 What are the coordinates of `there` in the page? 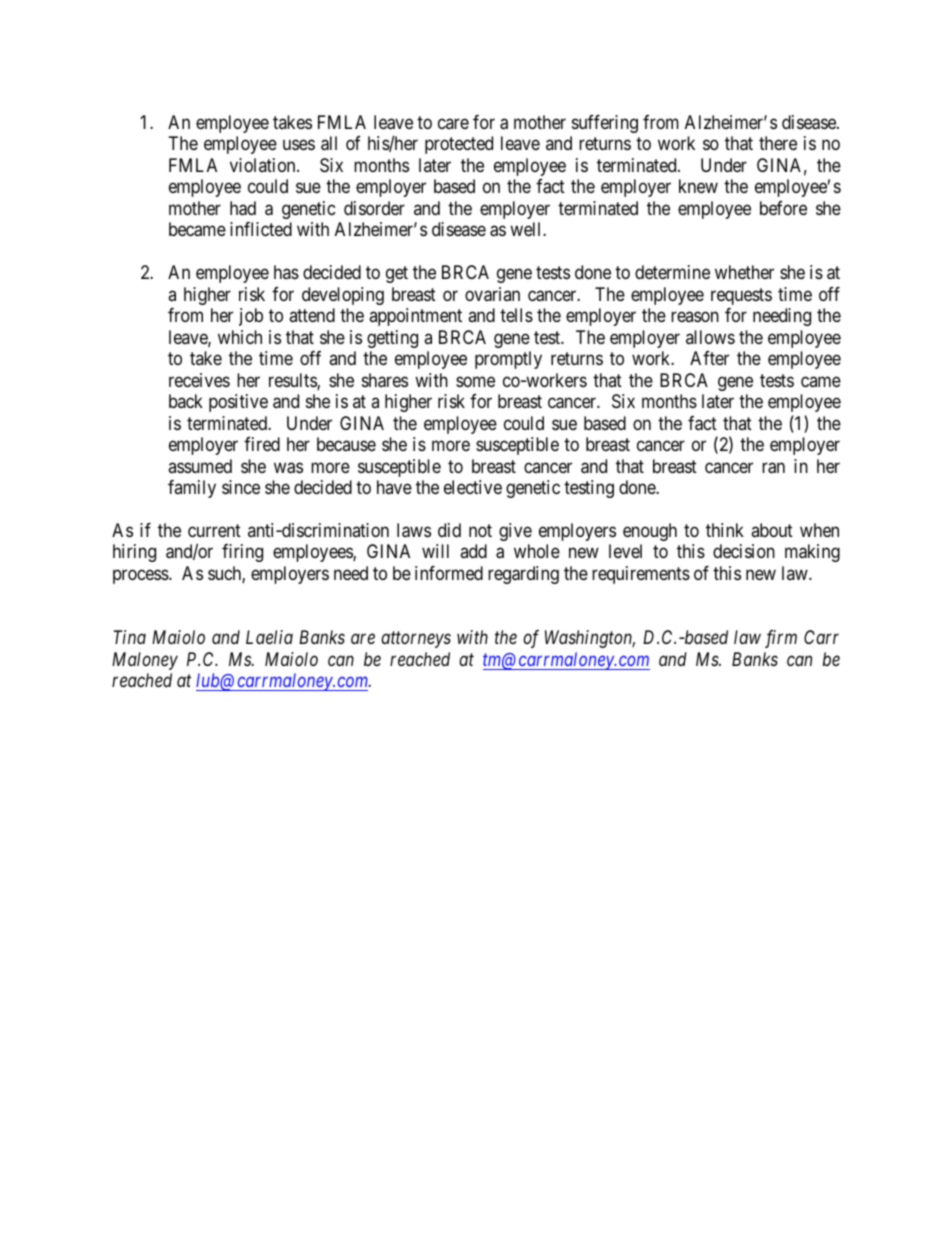 It's located at (778, 143).
